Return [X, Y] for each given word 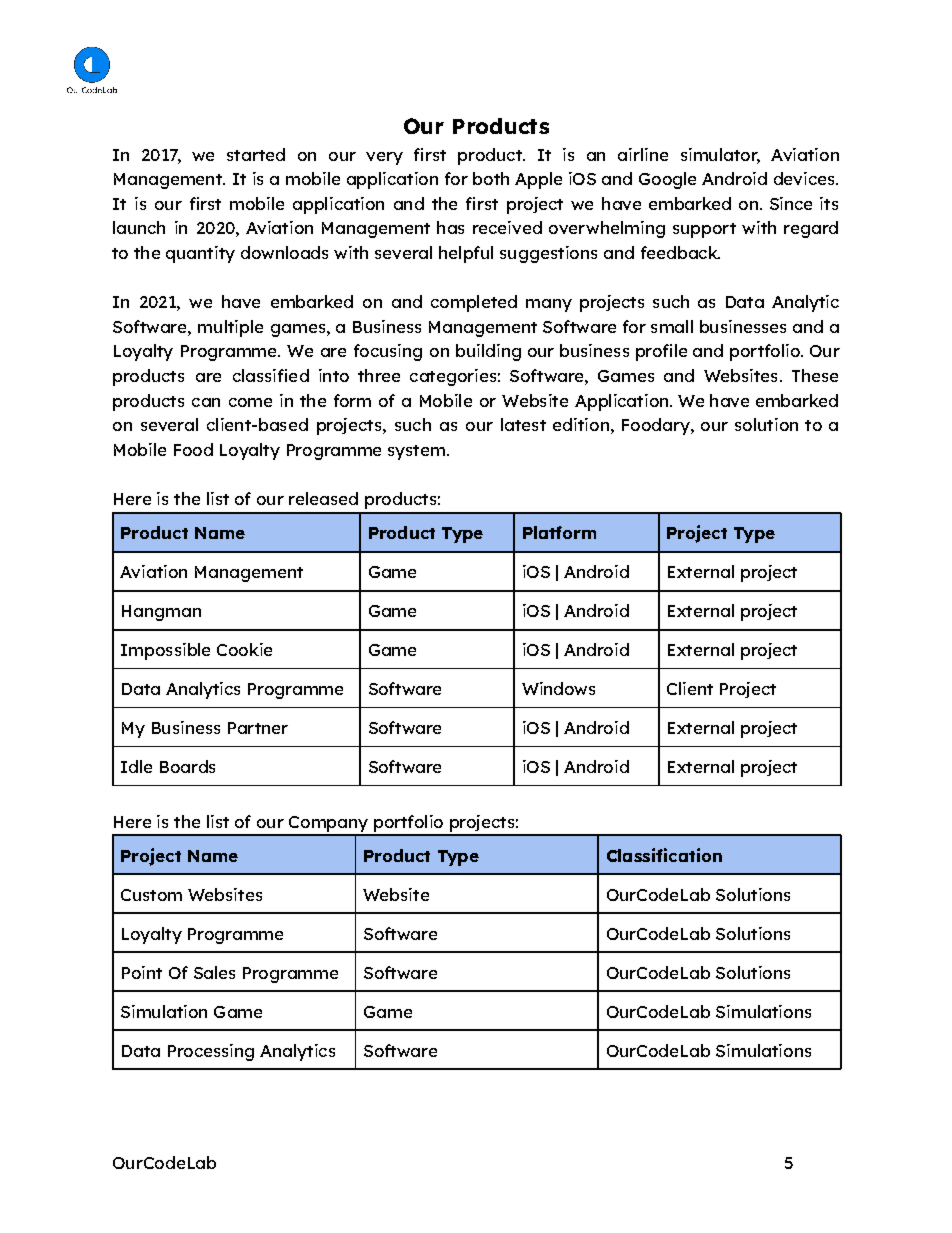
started [256, 154]
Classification [664, 855]
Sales [214, 972]
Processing [211, 1052]
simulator [720, 155]
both [491, 178]
